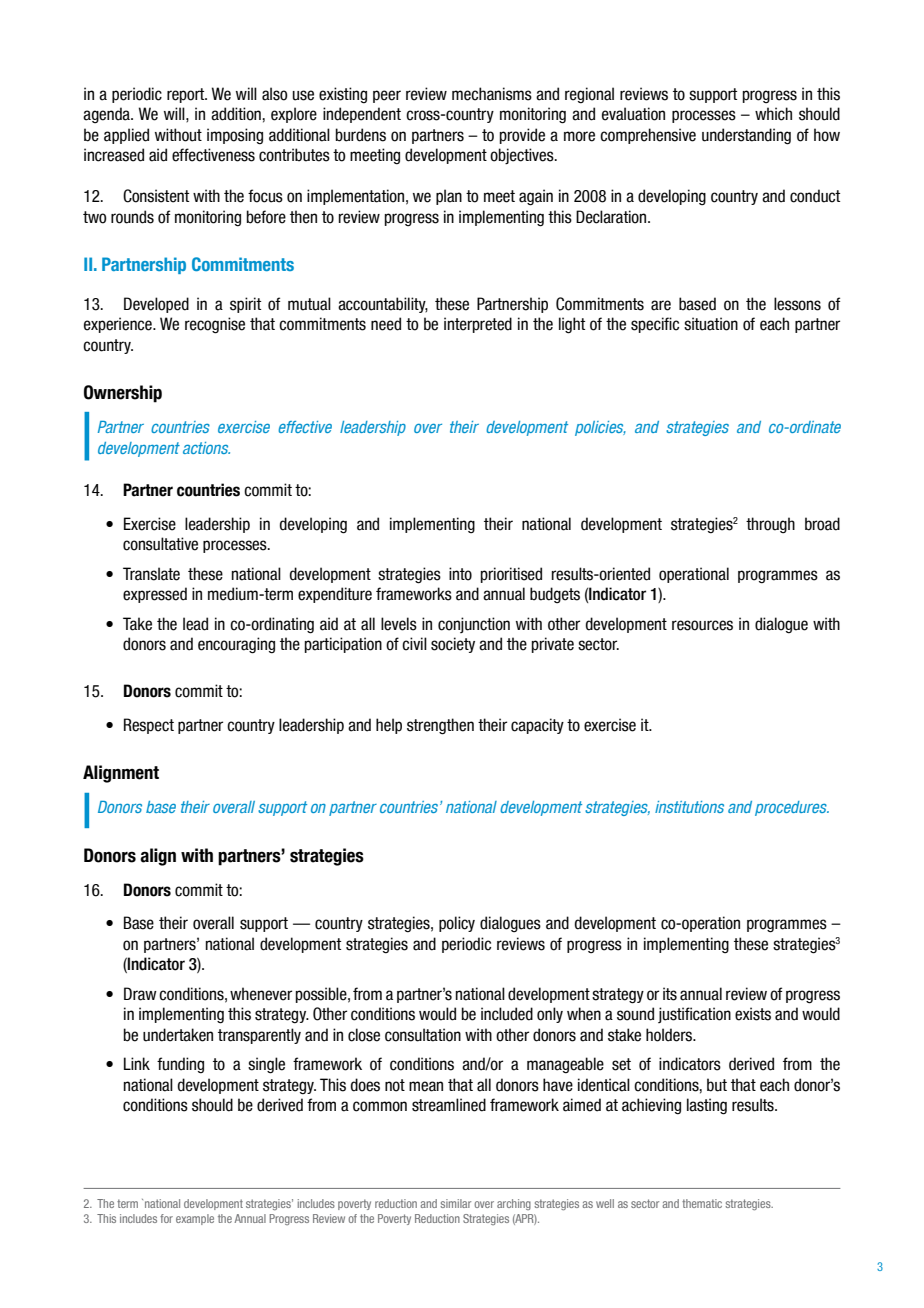 The height and width of the image is (1308, 924). What do you see at coordinates (160, 544) in the image?
I see `consultative` at bounding box center [160, 544].
